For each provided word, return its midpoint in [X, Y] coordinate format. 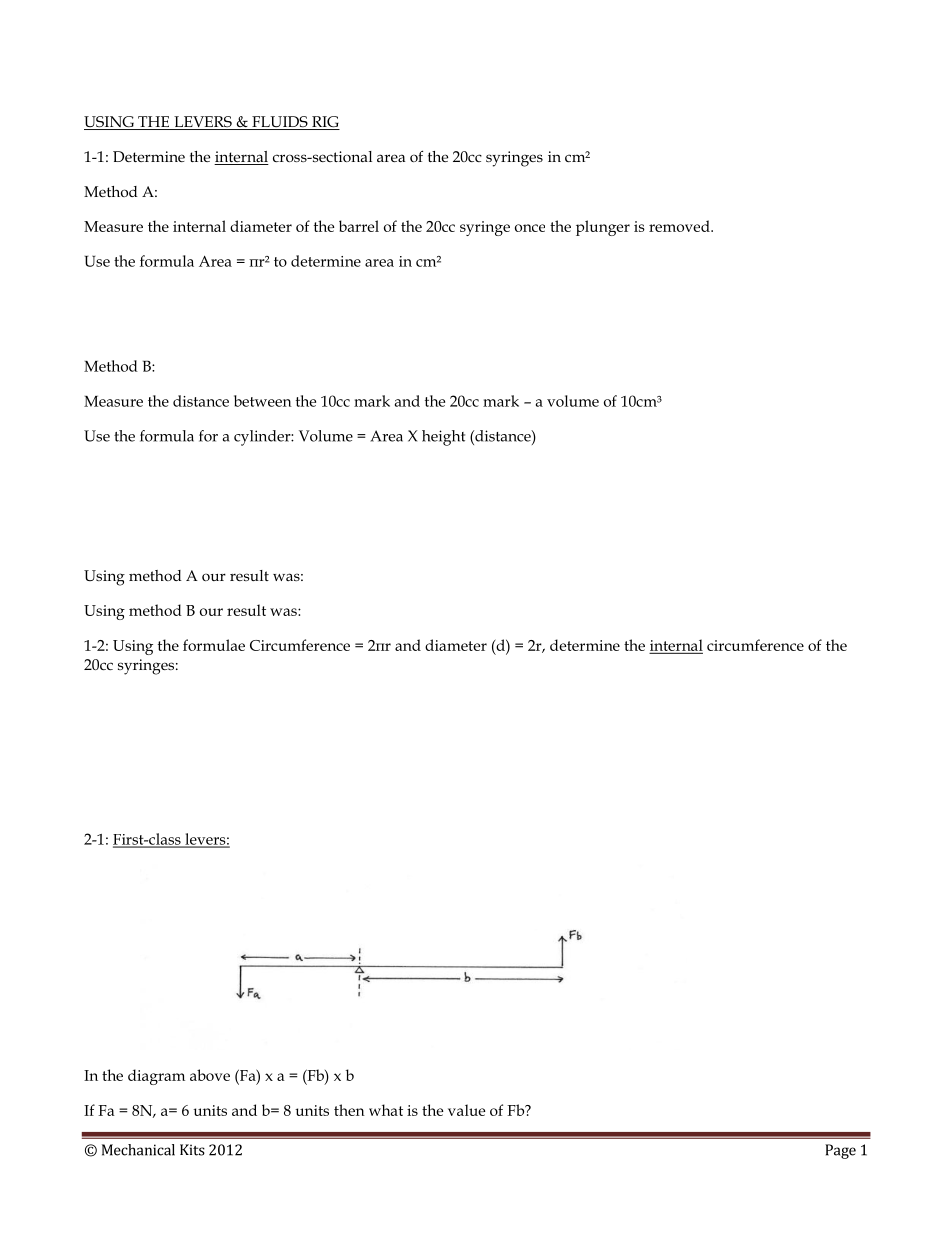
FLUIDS [280, 123]
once [530, 228]
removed [680, 226]
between [263, 401]
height [443, 438]
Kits [192, 1150]
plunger [603, 228]
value [467, 1110]
